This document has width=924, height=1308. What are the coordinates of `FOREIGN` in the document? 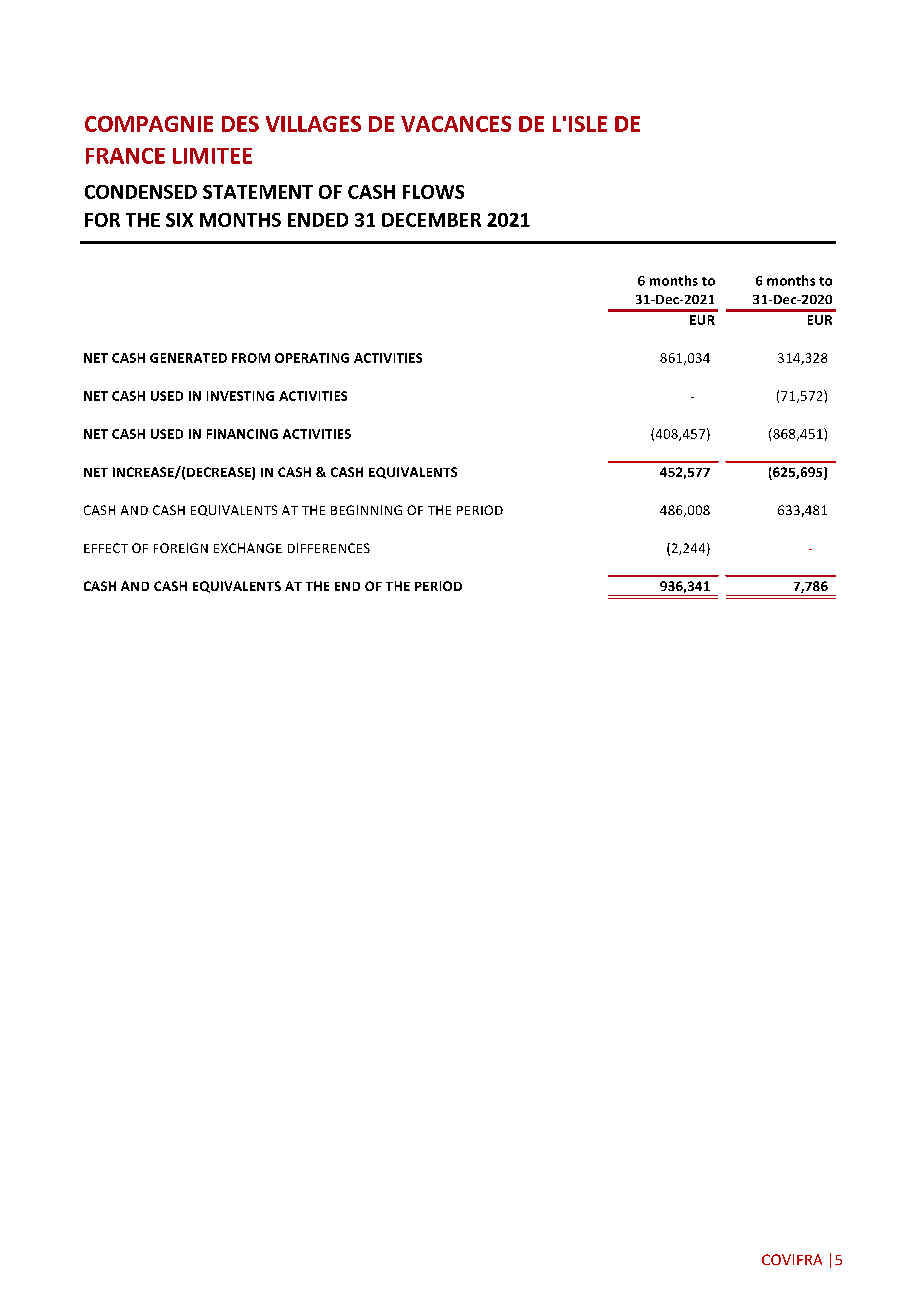 It's located at (181, 548).
